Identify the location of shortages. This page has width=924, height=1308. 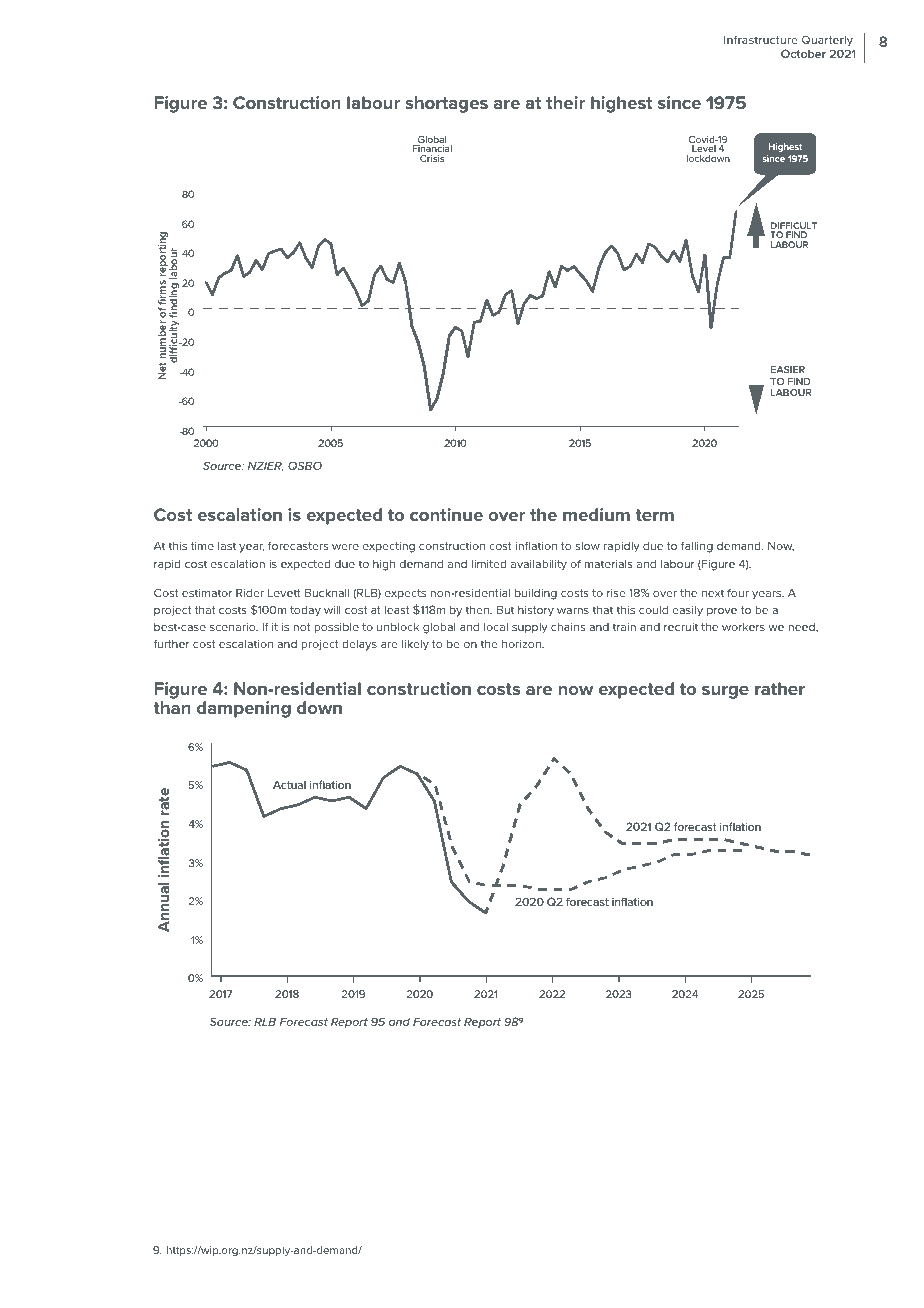
(446, 104).
